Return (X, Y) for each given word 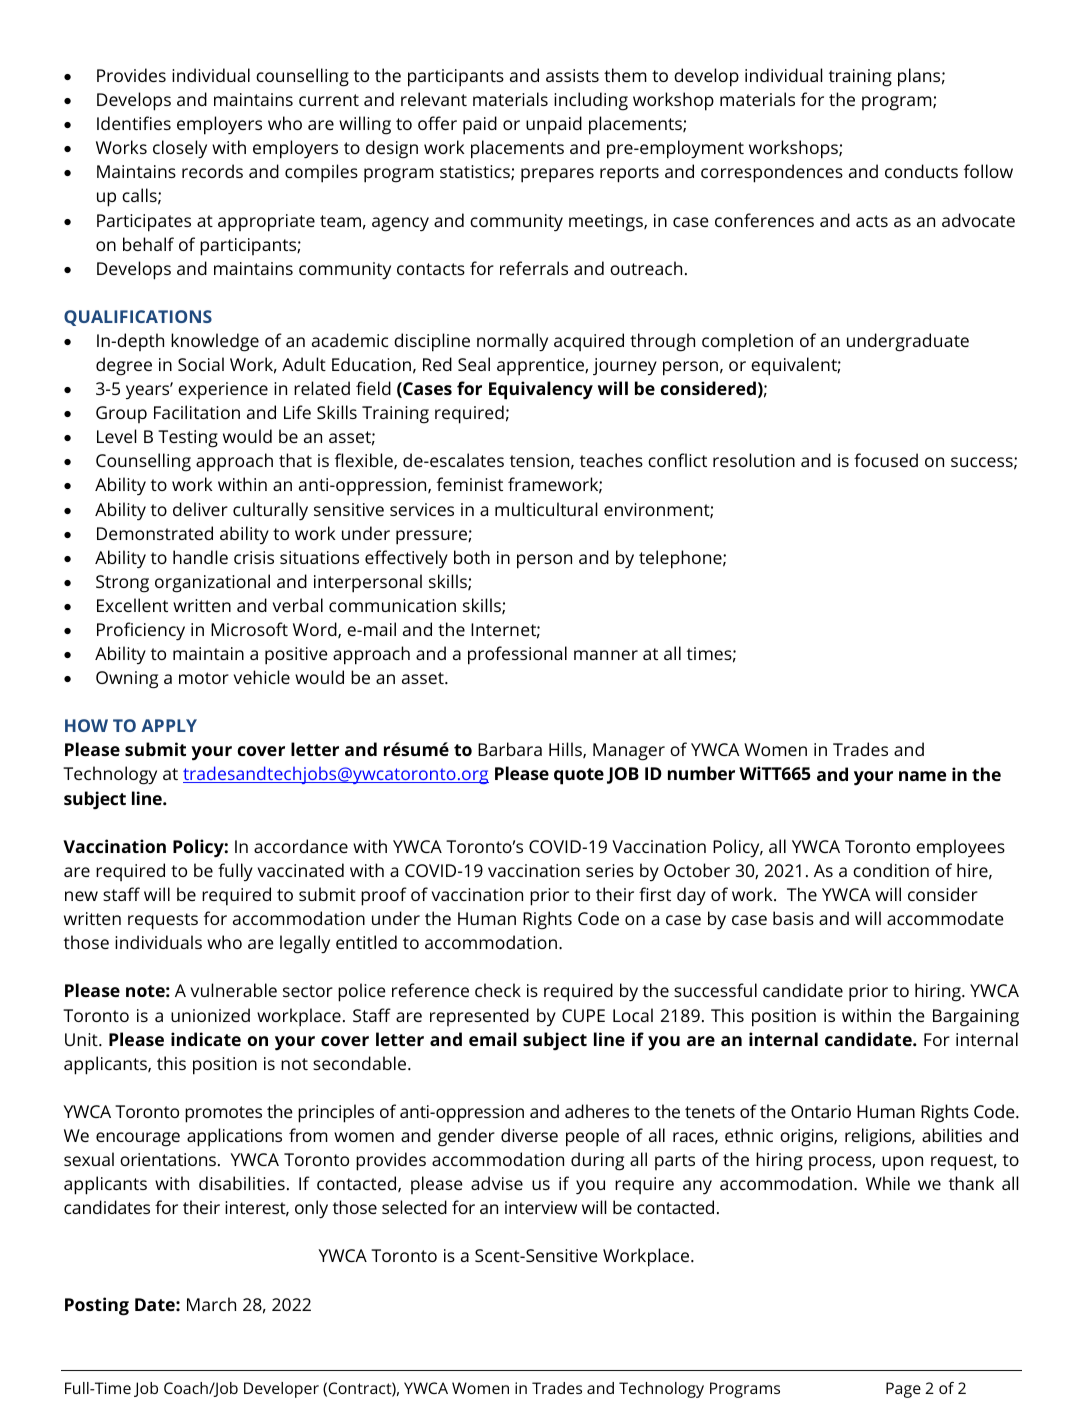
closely (180, 149)
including (591, 101)
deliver (200, 509)
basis (793, 918)
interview (541, 1207)
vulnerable (234, 990)
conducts (921, 171)
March (211, 1304)
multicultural (546, 509)
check (498, 990)
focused (886, 460)
